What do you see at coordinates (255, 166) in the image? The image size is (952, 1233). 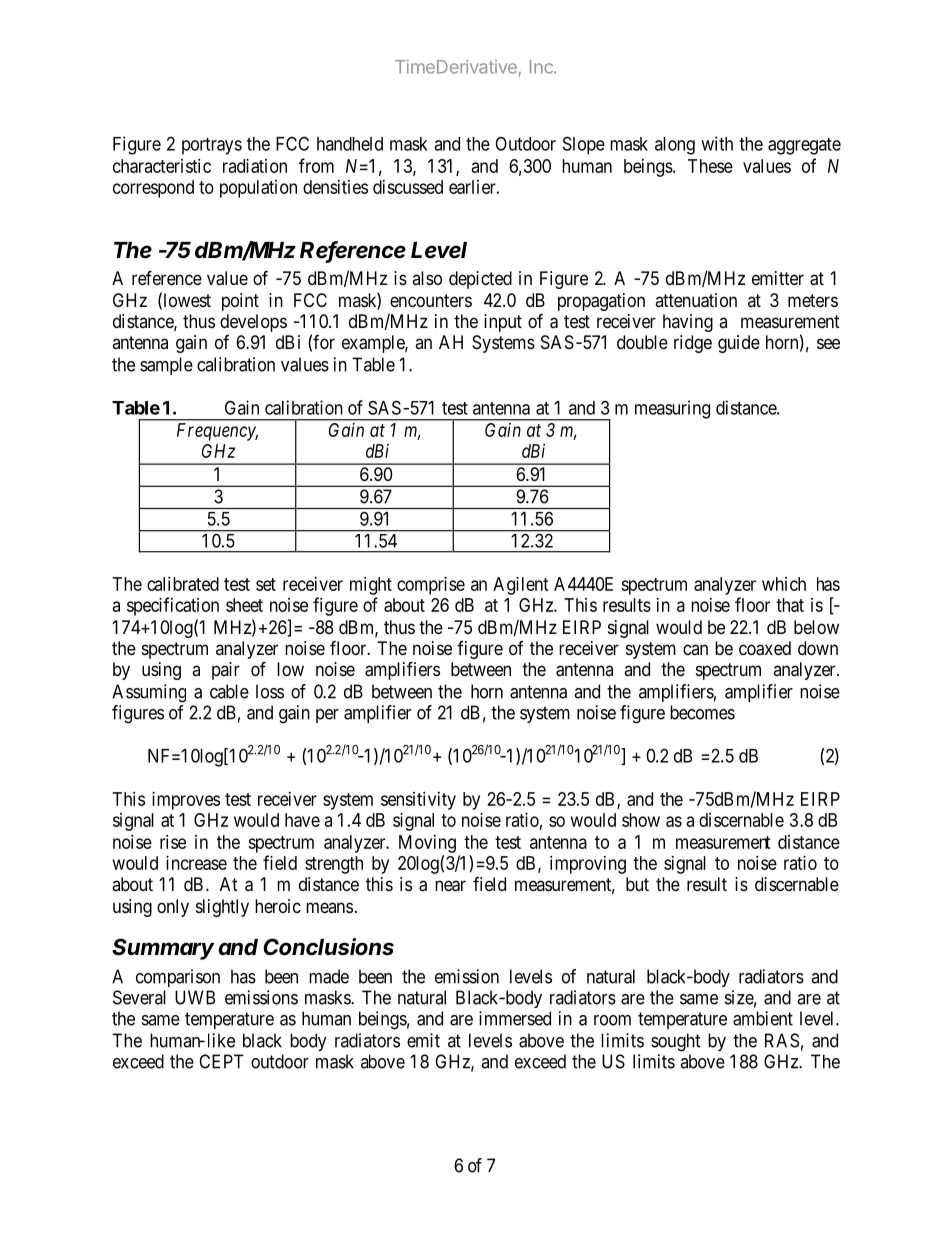 I see `radiation` at bounding box center [255, 166].
